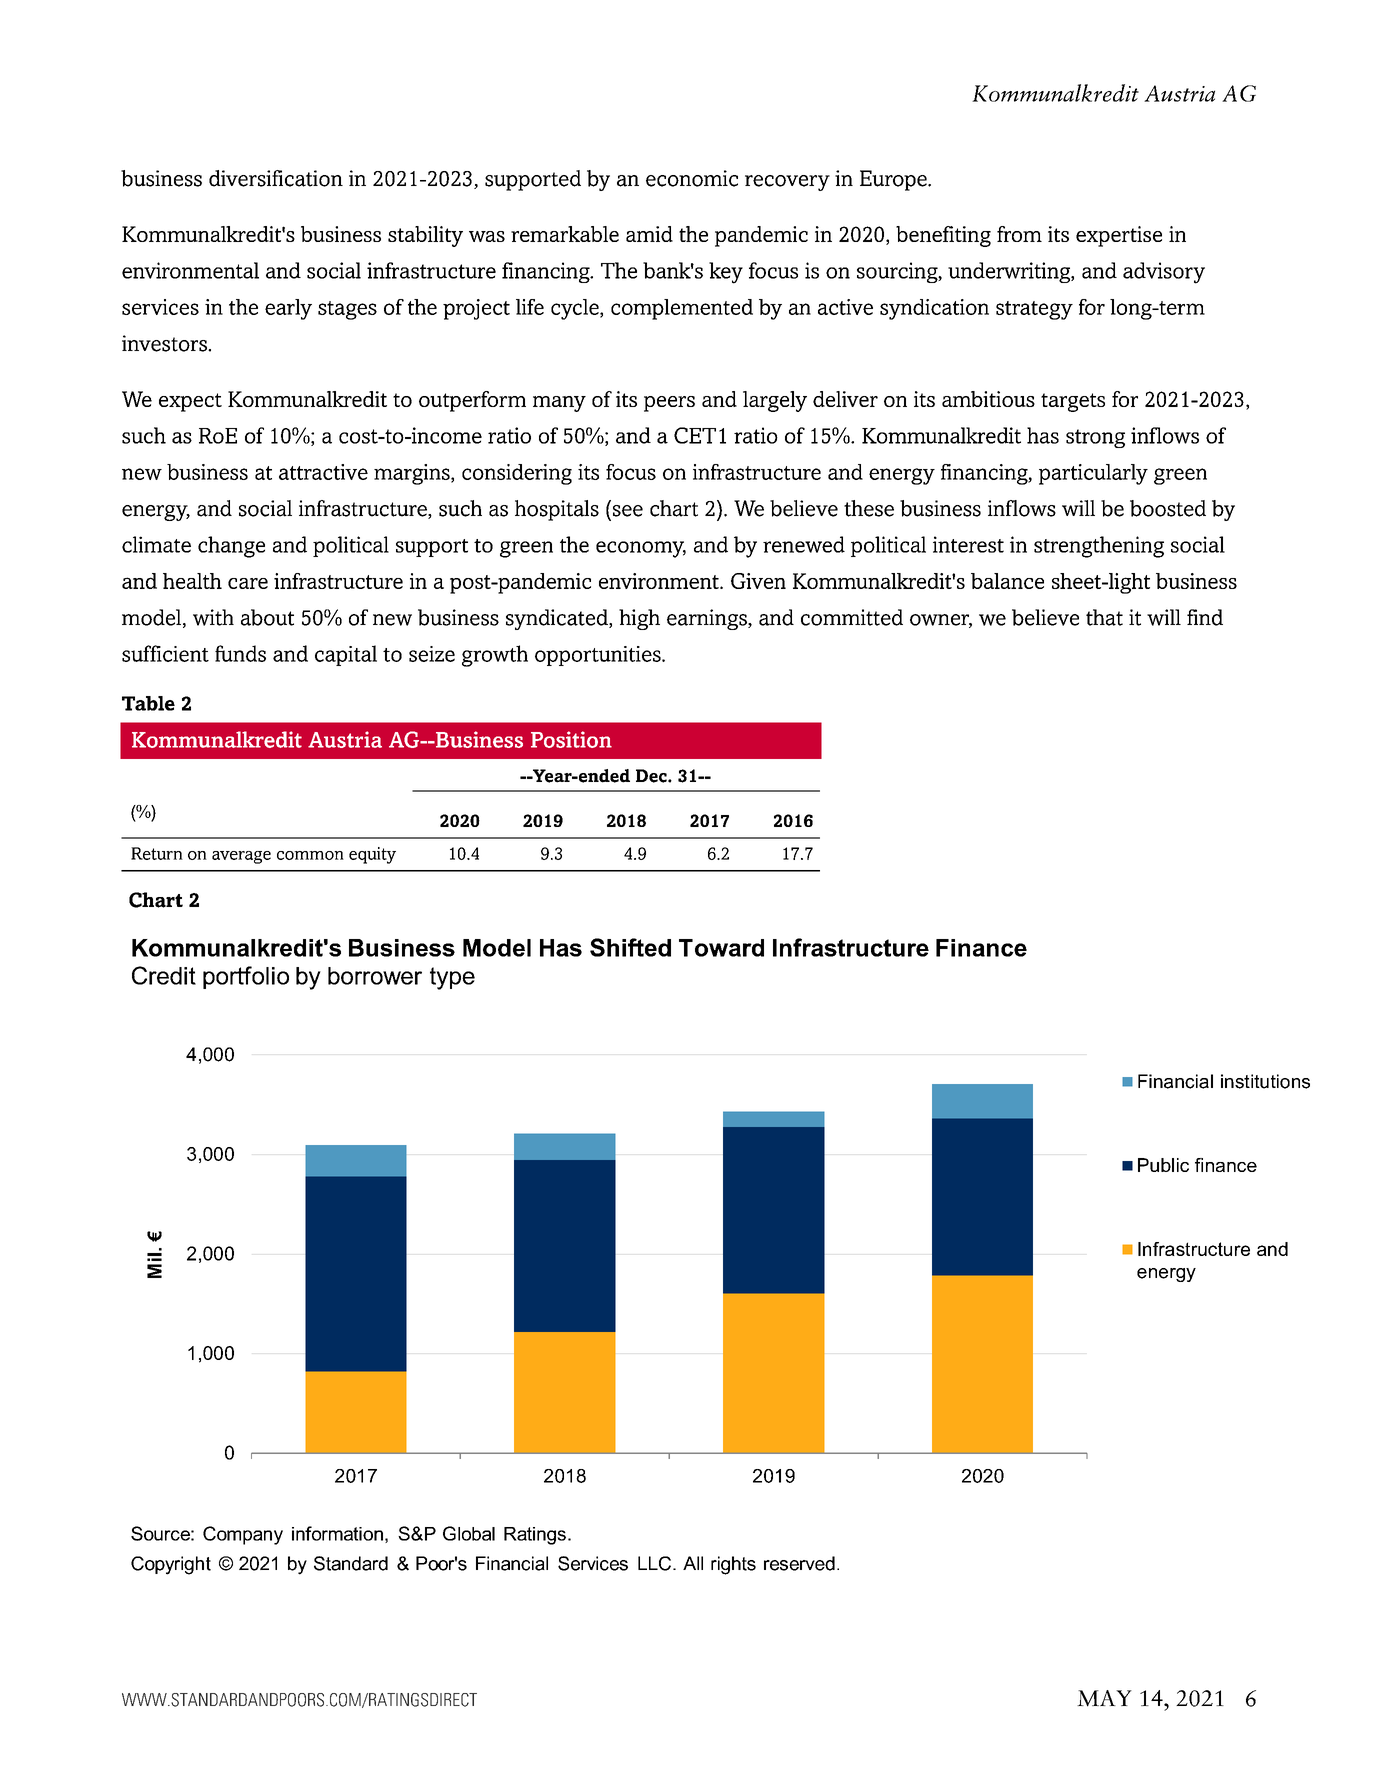  I want to click on MAY, so click(1104, 1698).
